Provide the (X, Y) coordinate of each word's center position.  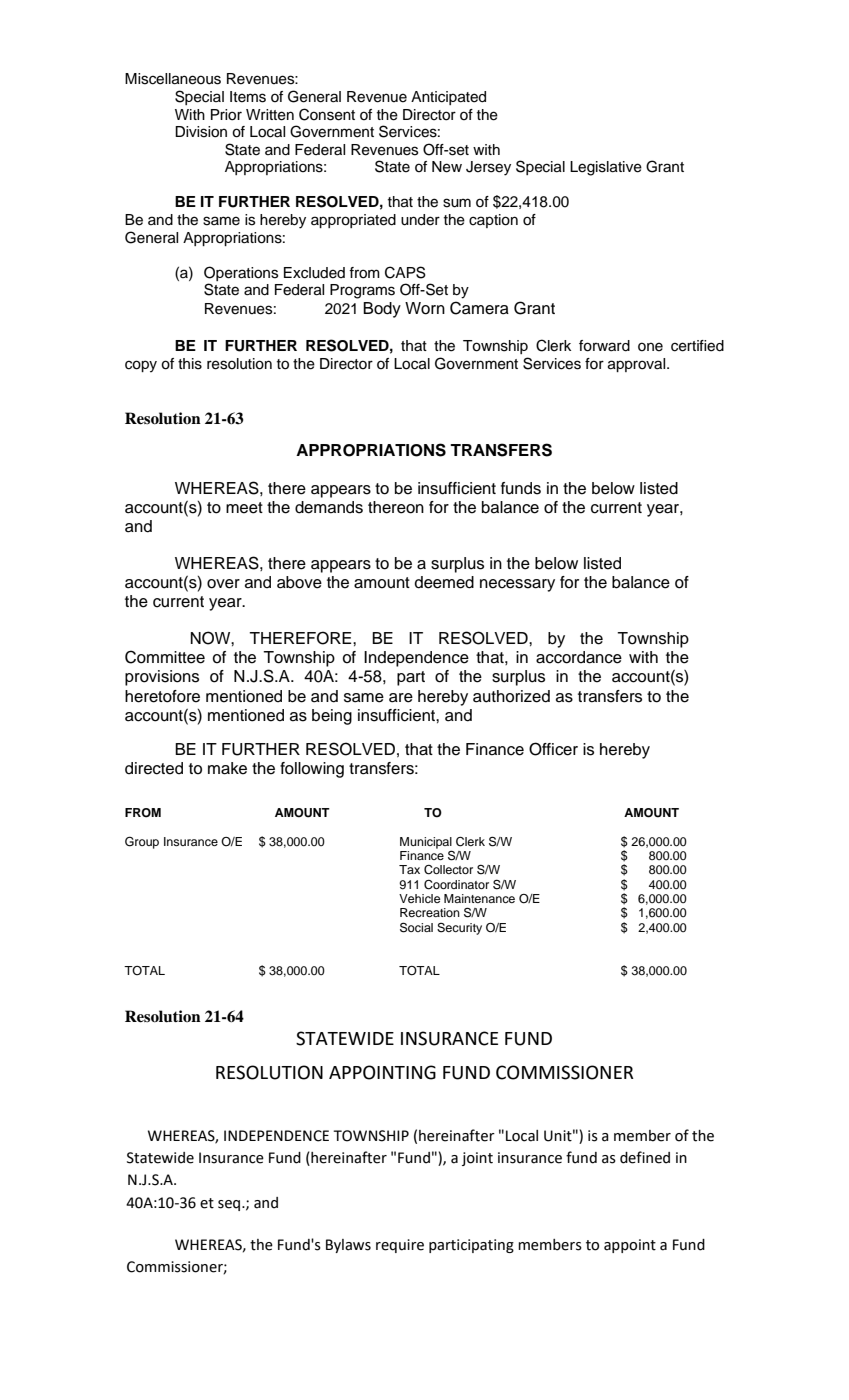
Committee (165, 657)
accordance (579, 657)
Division (201, 132)
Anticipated (448, 98)
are (401, 698)
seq (230, 1205)
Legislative (606, 168)
